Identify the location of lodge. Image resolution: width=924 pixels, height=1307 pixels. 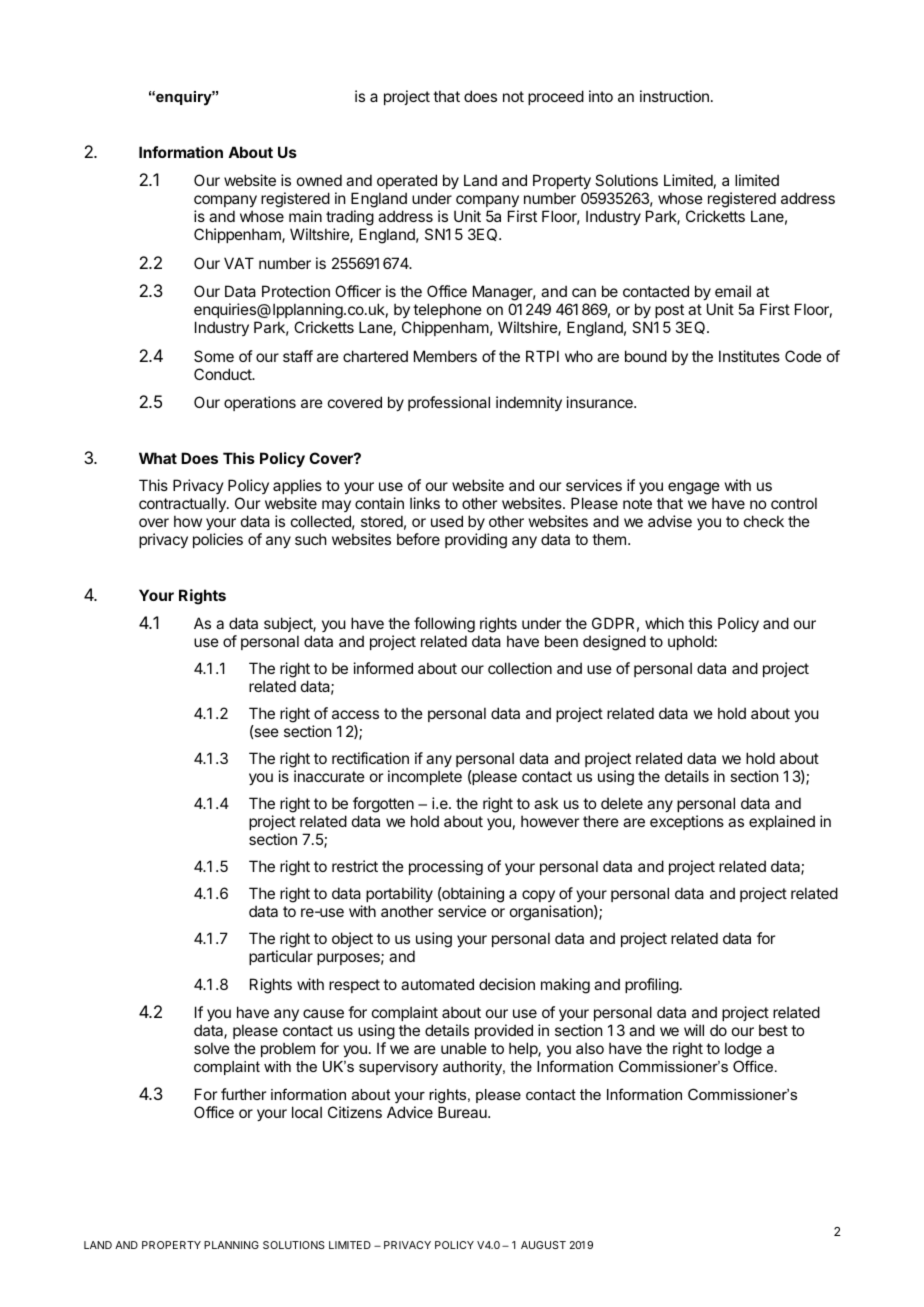
(743, 1050).
